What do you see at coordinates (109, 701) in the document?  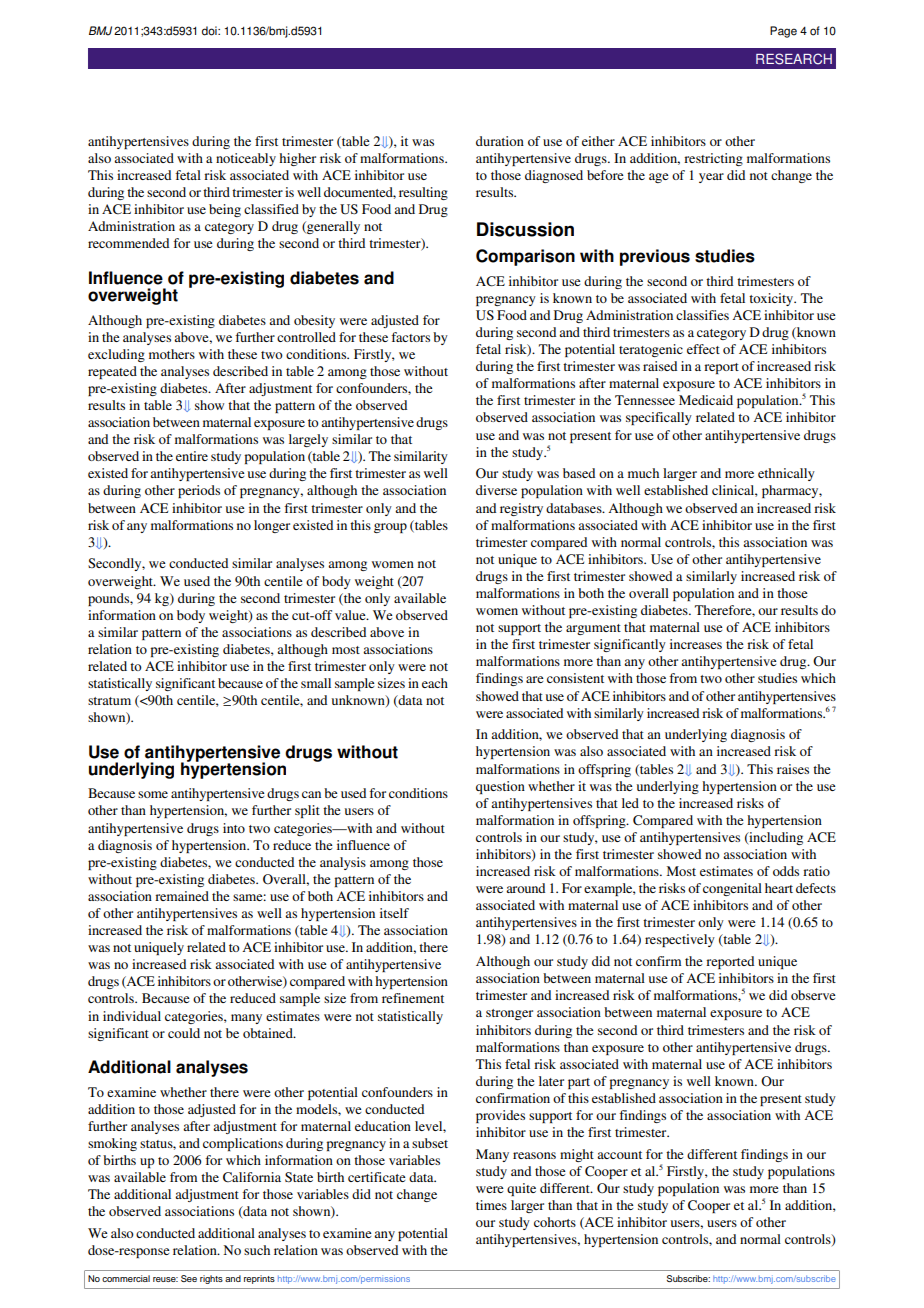 I see `stratum` at bounding box center [109, 701].
